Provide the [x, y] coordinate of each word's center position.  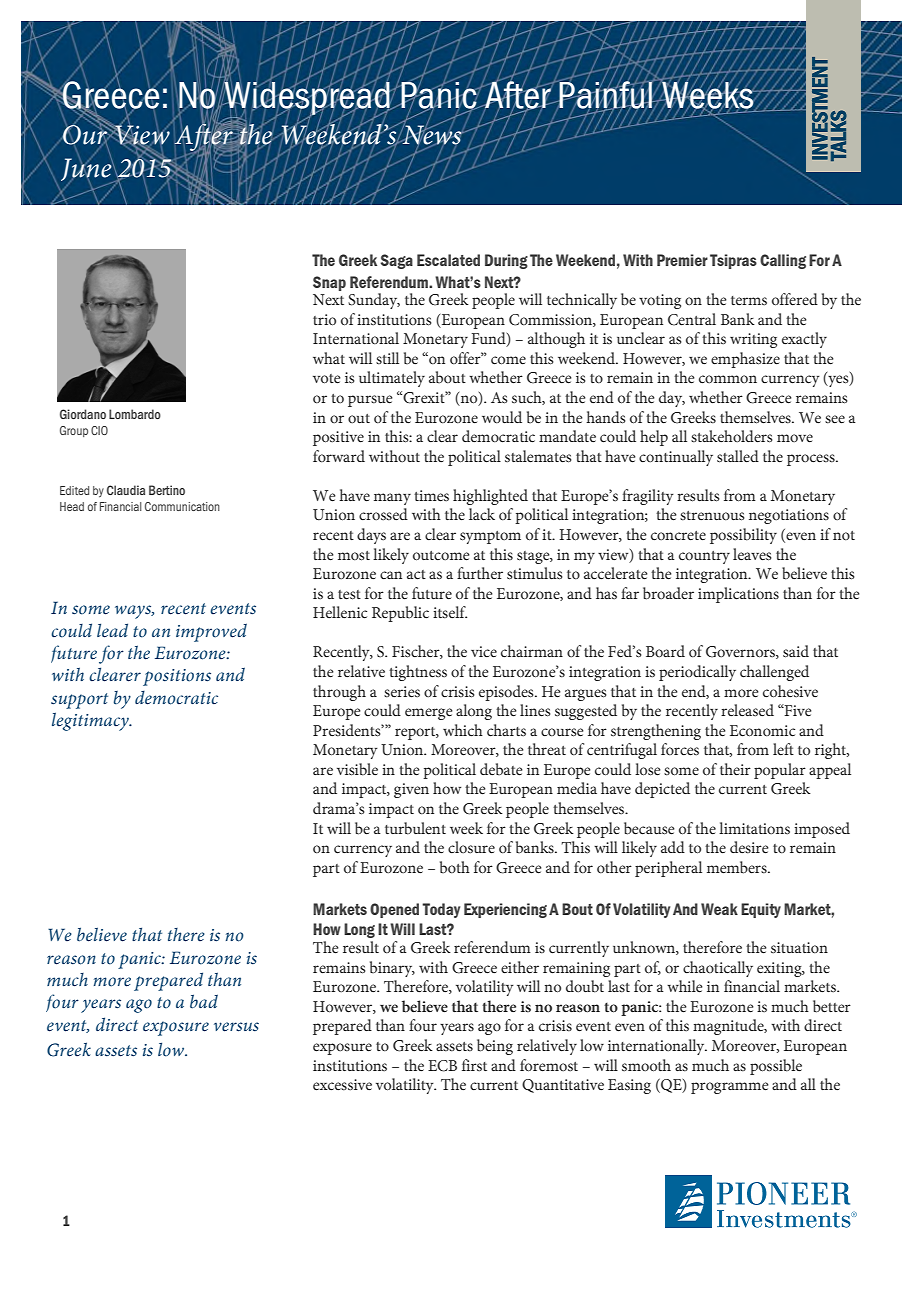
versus [236, 1027]
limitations [754, 828]
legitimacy [91, 721]
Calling [783, 261]
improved [211, 632]
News [432, 135]
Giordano [83, 414]
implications [738, 595]
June [87, 170]
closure [471, 847]
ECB [442, 1066]
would [502, 417]
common [728, 379]
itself [450, 612]
